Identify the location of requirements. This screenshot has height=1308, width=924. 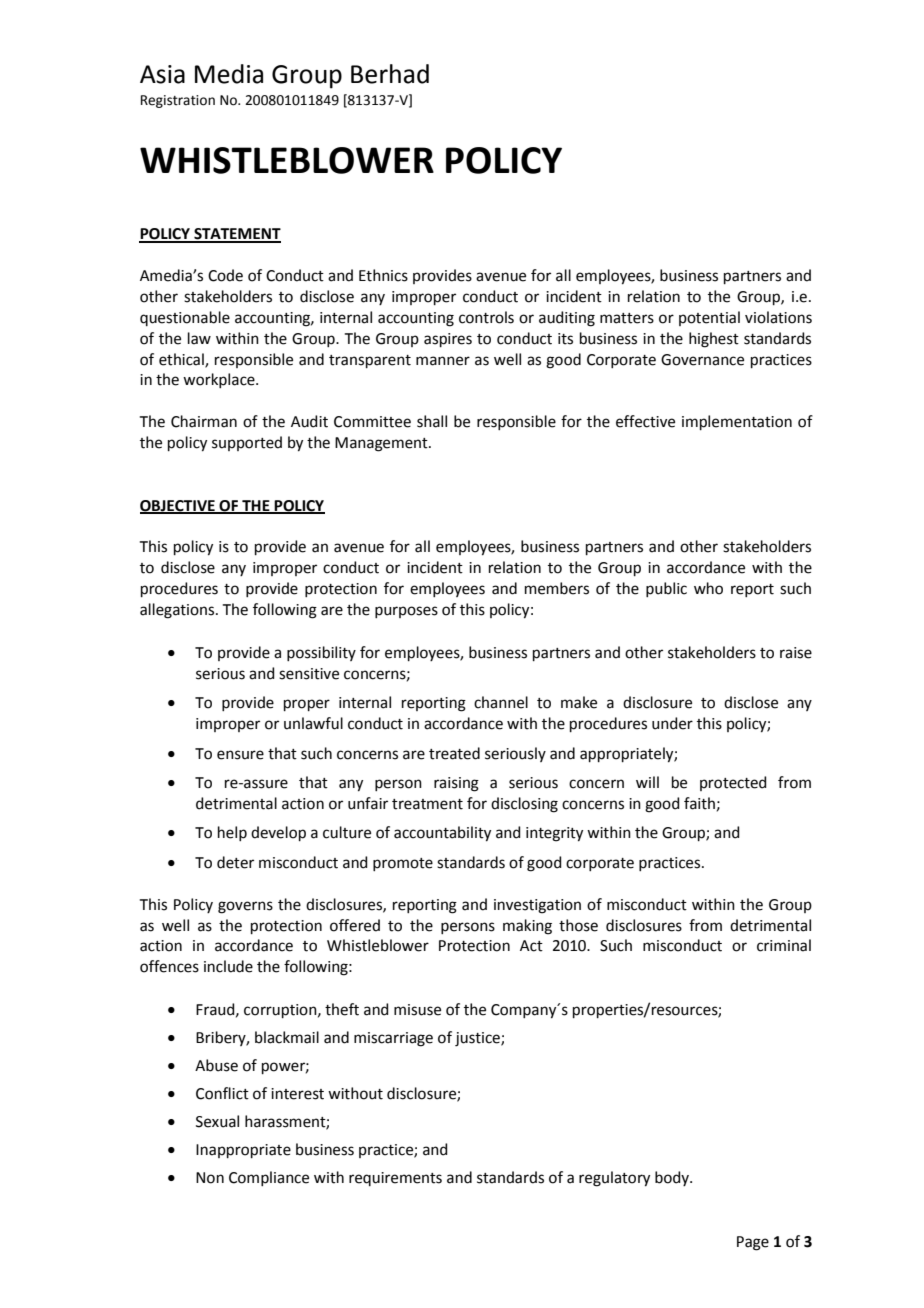
(395, 1179).
